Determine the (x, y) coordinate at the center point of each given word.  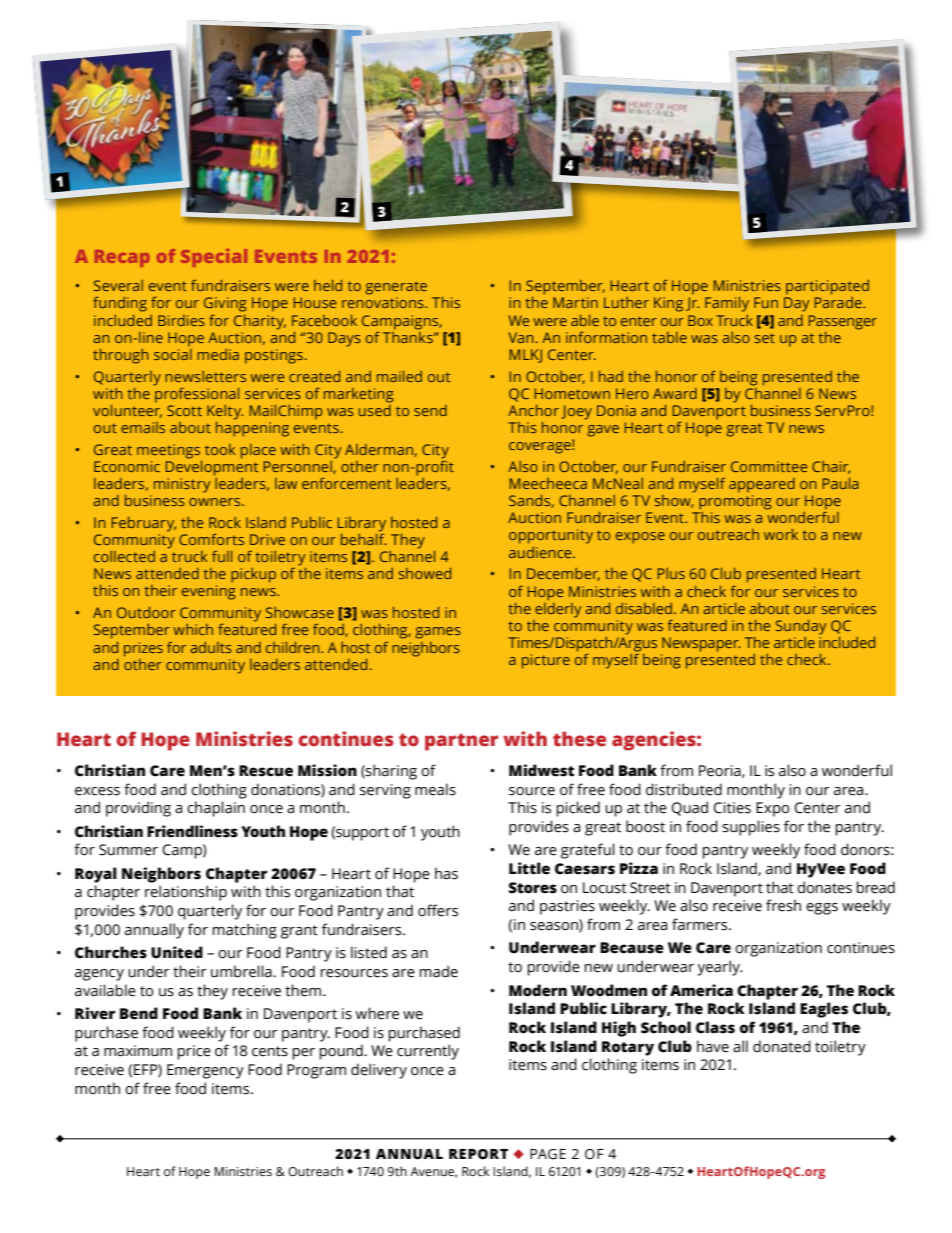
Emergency (205, 1071)
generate (396, 288)
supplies (751, 828)
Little (529, 868)
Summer (128, 850)
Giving (225, 304)
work (781, 534)
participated (827, 287)
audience (541, 552)
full (222, 556)
